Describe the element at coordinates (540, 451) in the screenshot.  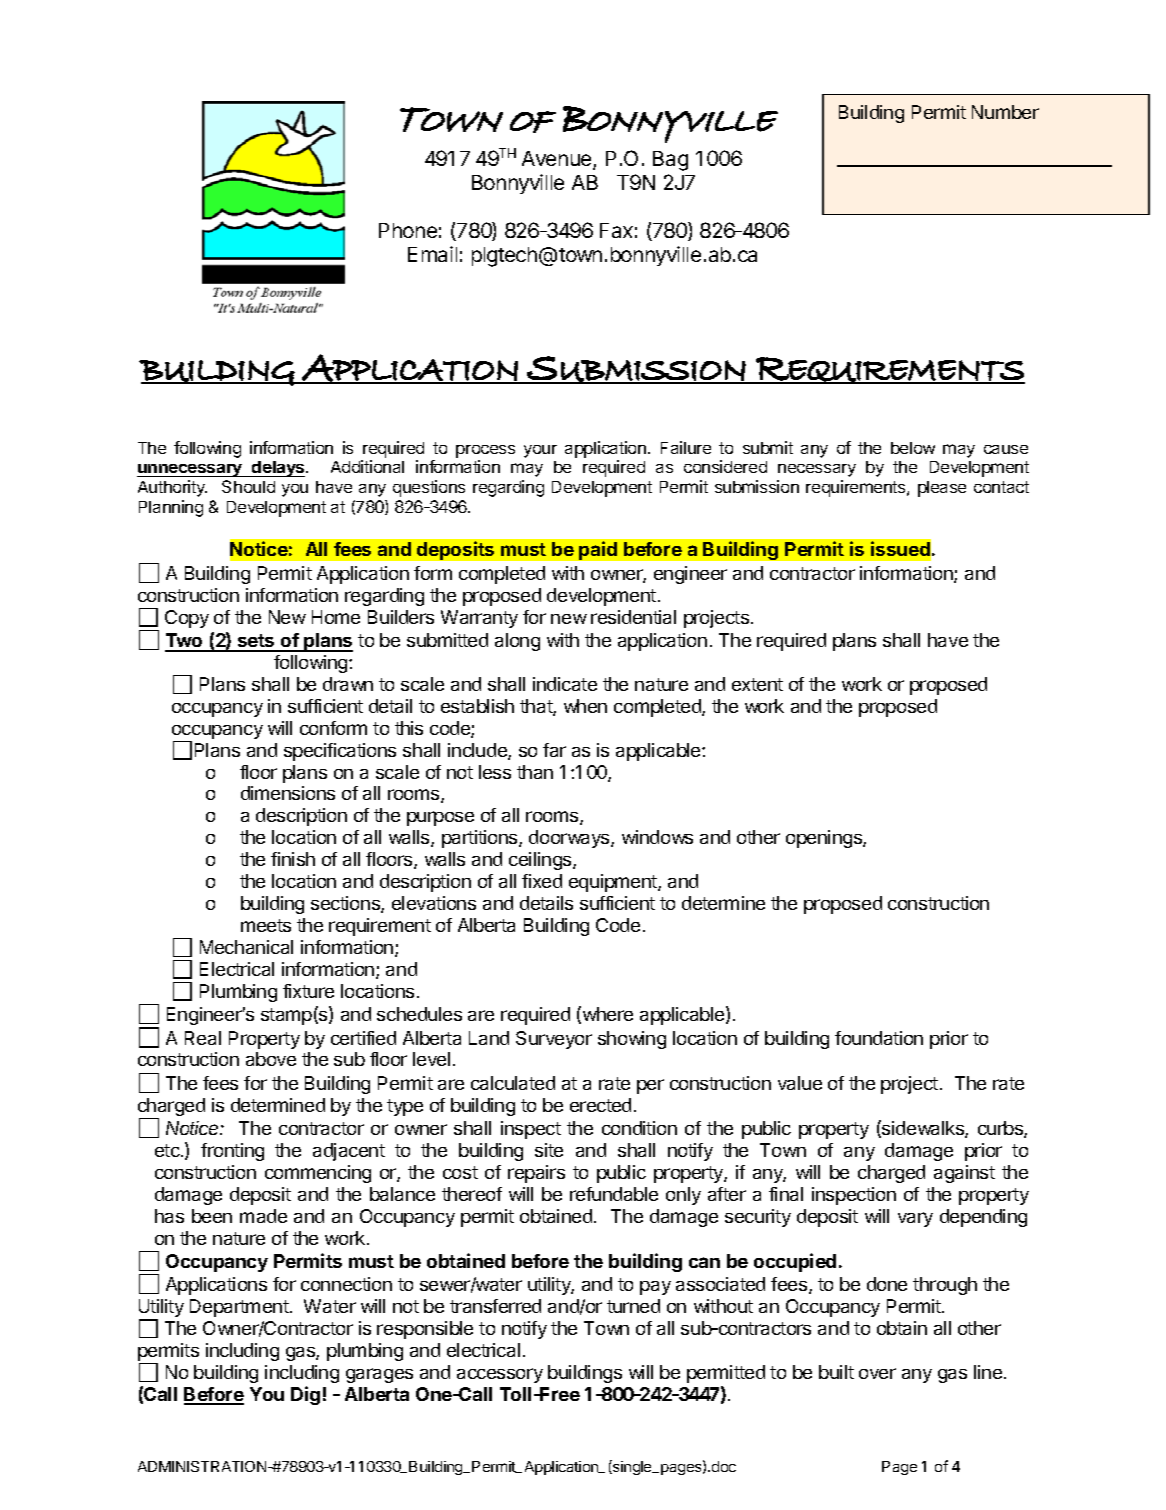
I see `your` at that location.
